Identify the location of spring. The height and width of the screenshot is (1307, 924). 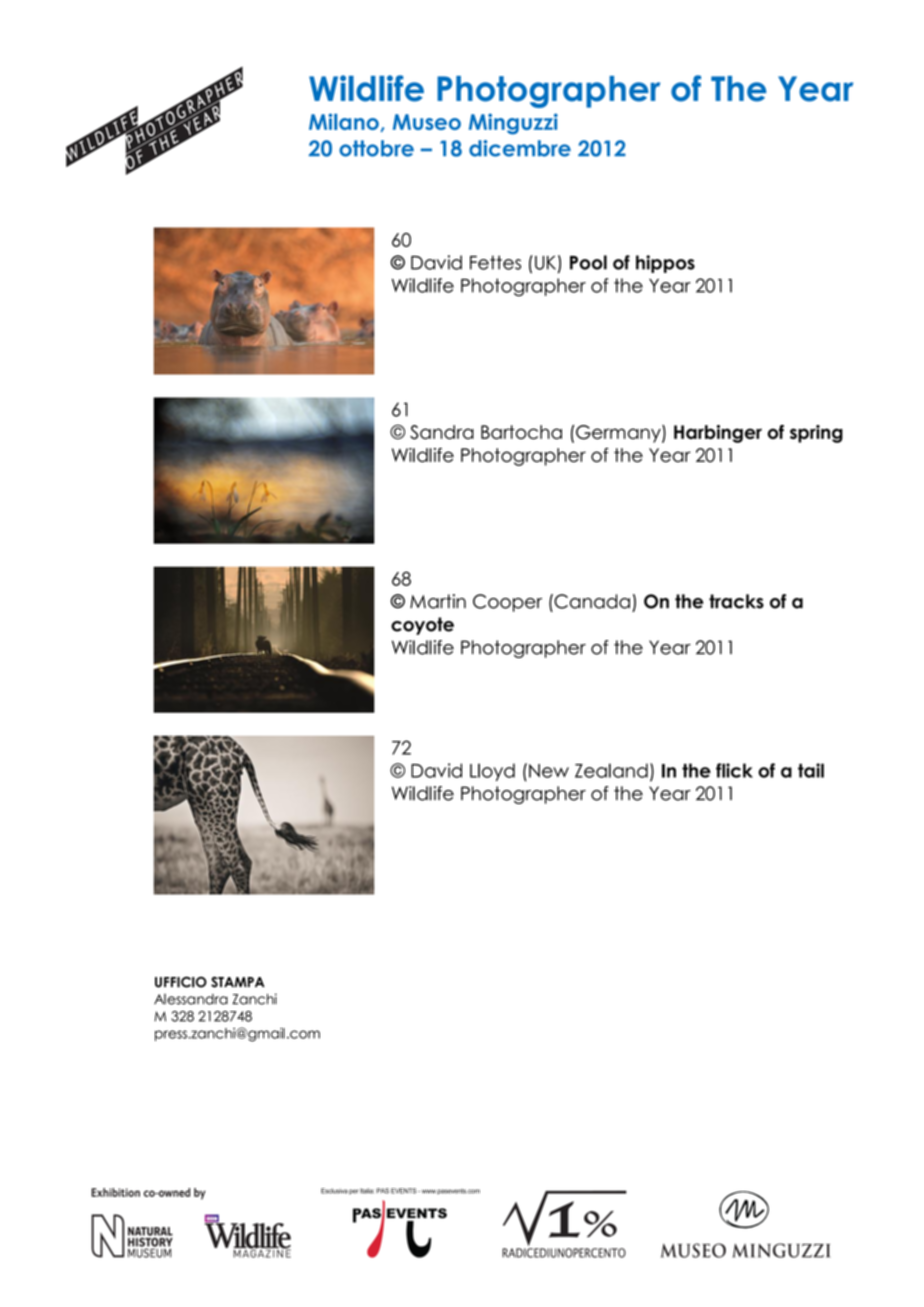
(816, 434).
